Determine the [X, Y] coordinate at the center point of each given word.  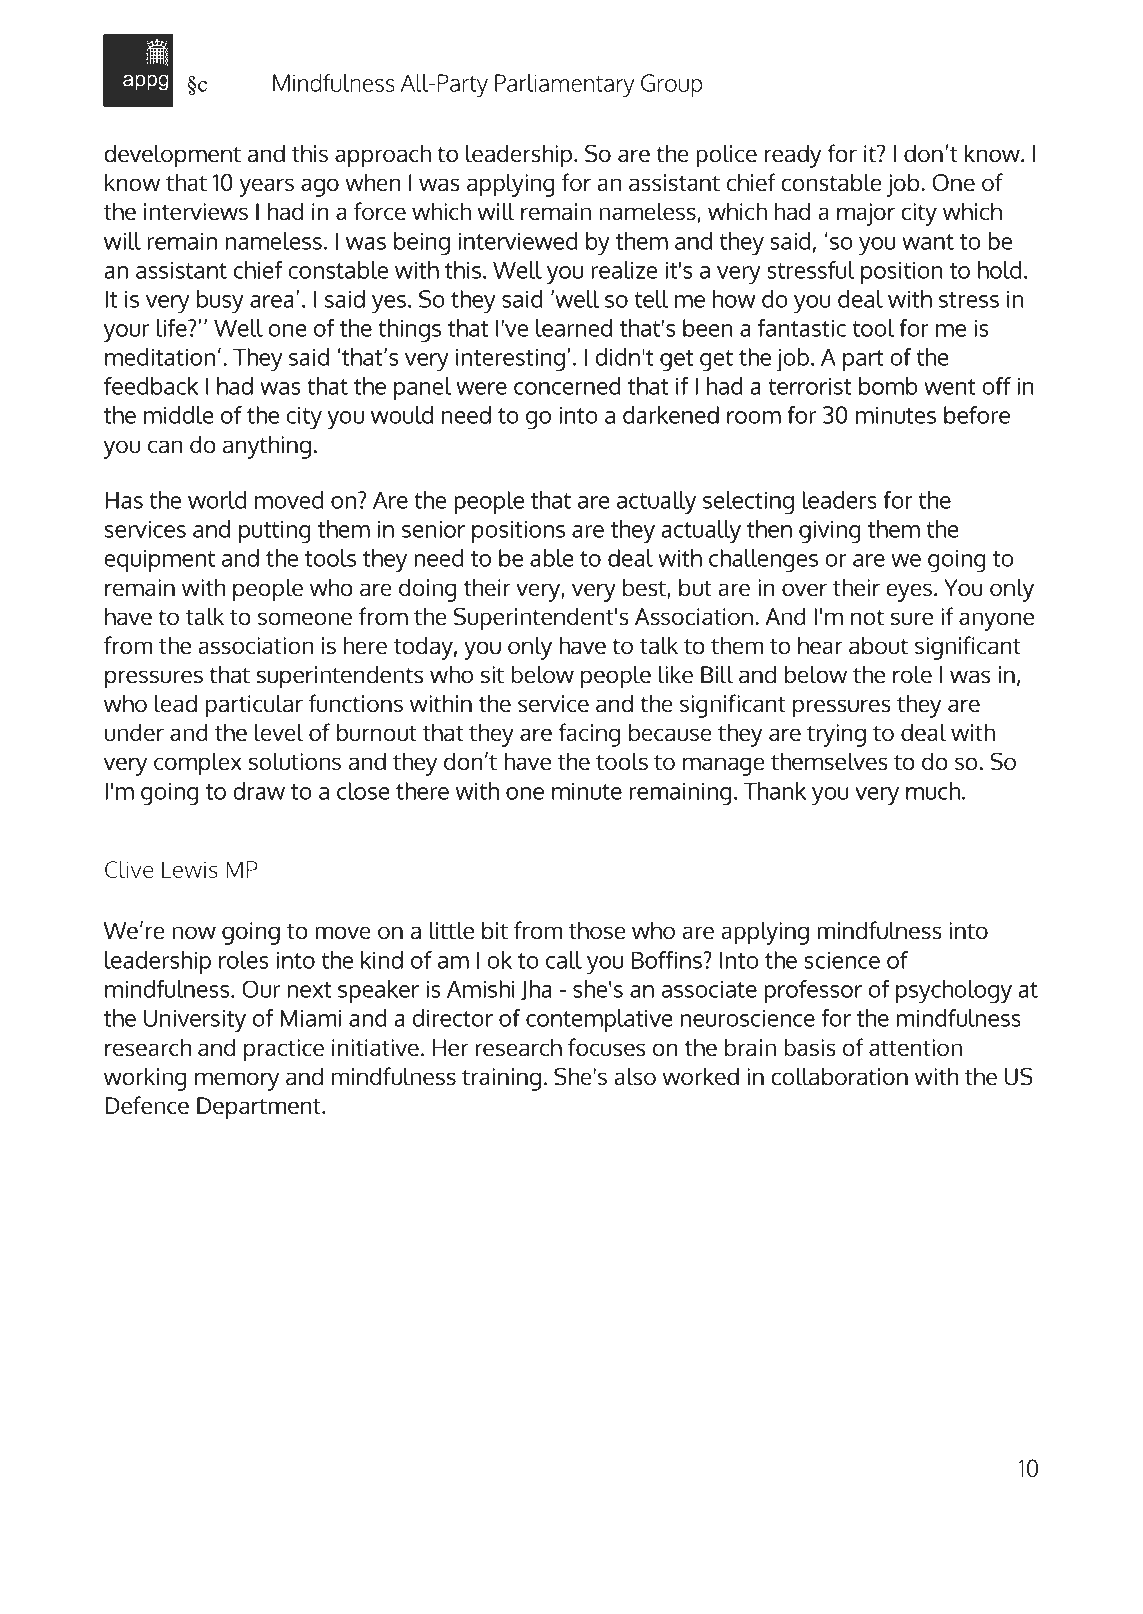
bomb [888, 386]
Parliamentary [564, 86]
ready [793, 156]
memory [237, 1081]
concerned [567, 386]
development [172, 156]
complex [198, 764]
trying [836, 735]
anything [267, 447]
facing [589, 735]
